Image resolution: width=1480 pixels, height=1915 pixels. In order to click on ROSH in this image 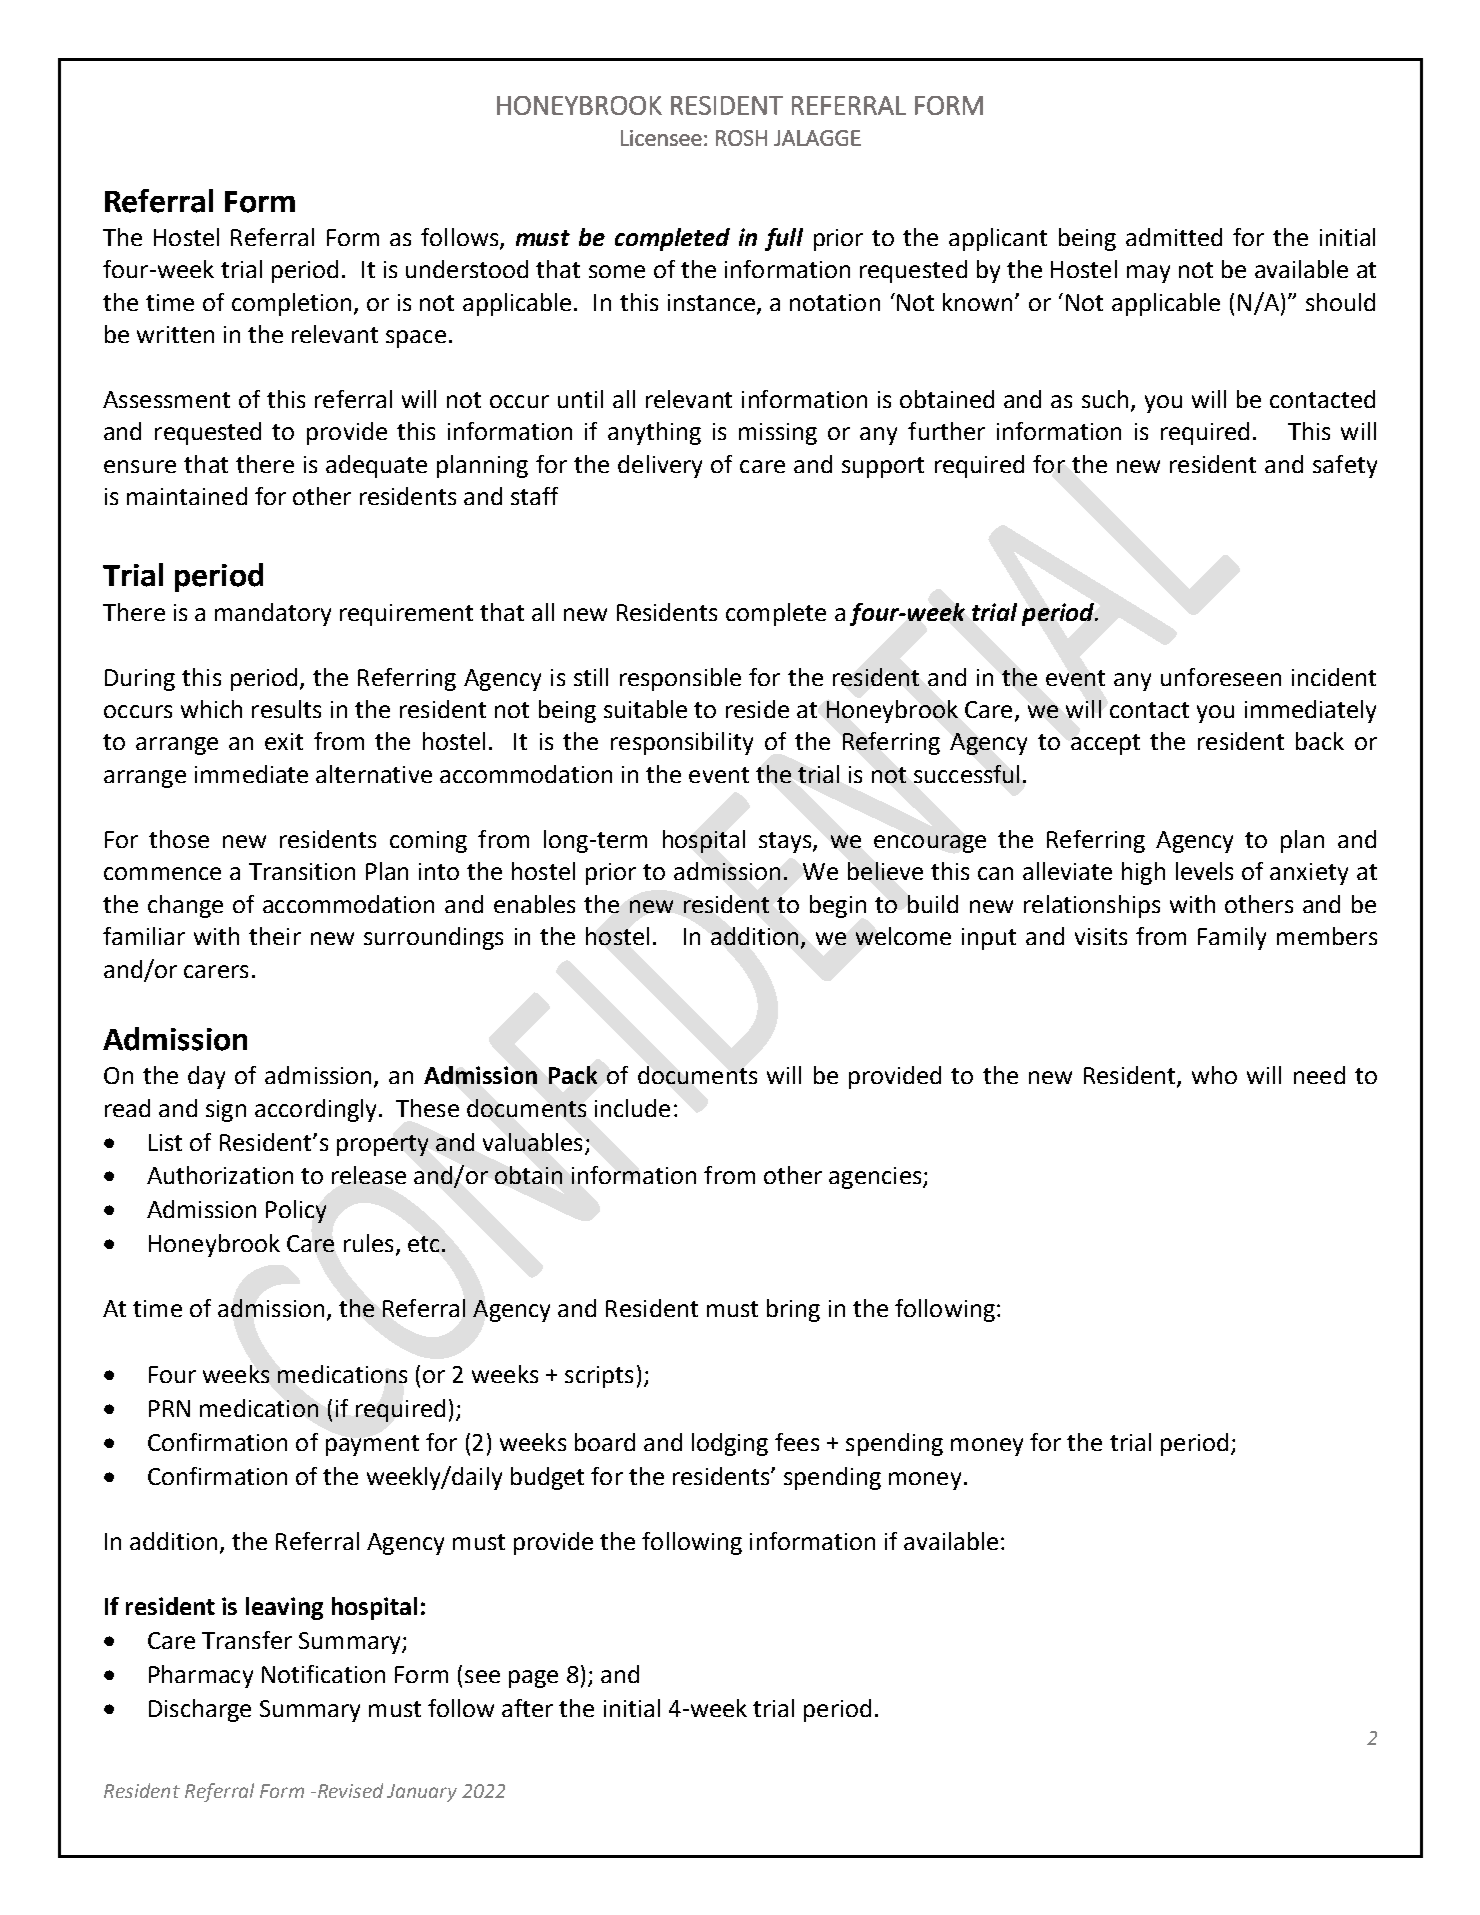, I will do `click(741, 138)`.
